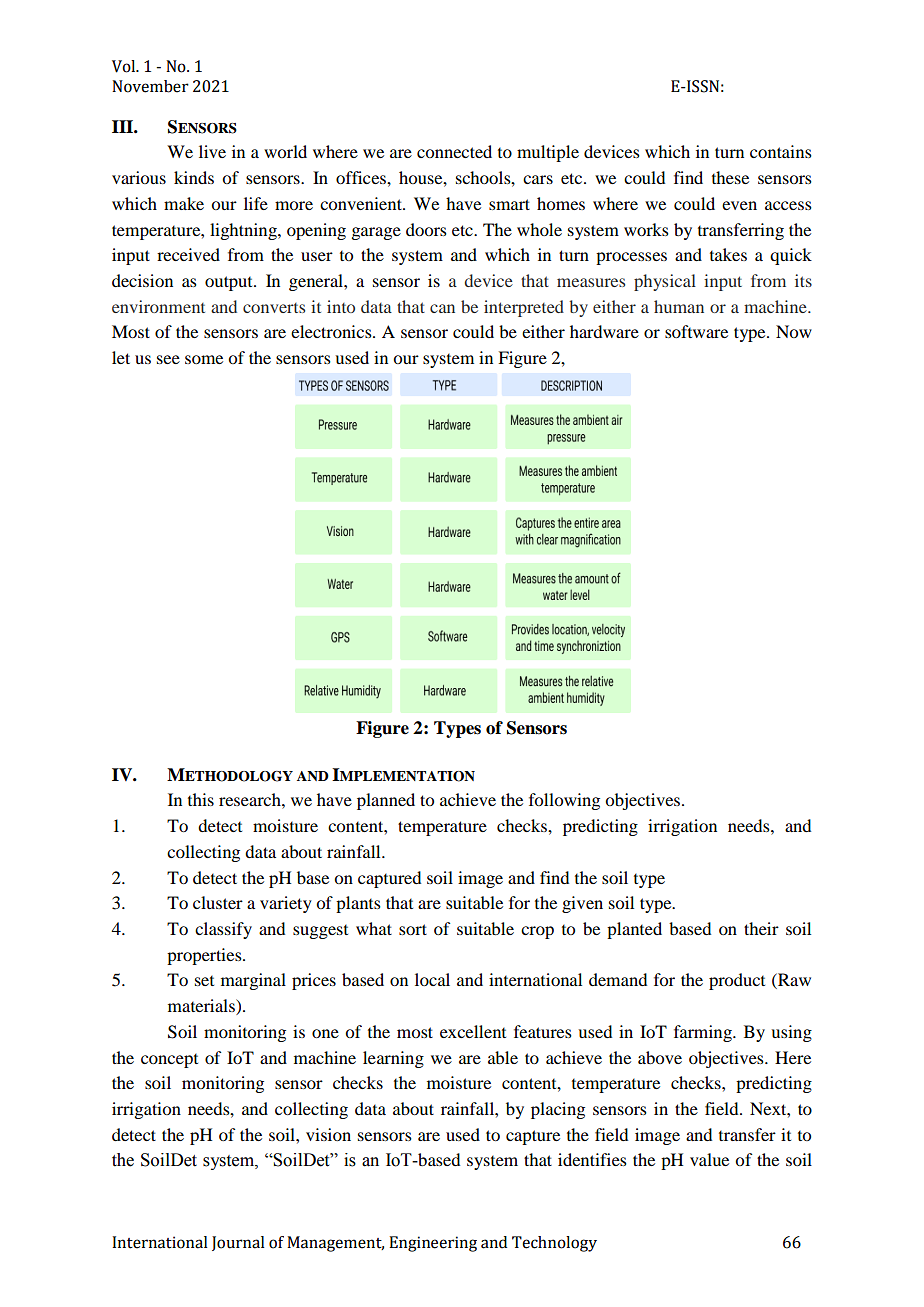 The width and height of the screenshot is (924, 1307). Describe the element at coordinates (696, 331) in the screenshot. I see `software` at that location.
